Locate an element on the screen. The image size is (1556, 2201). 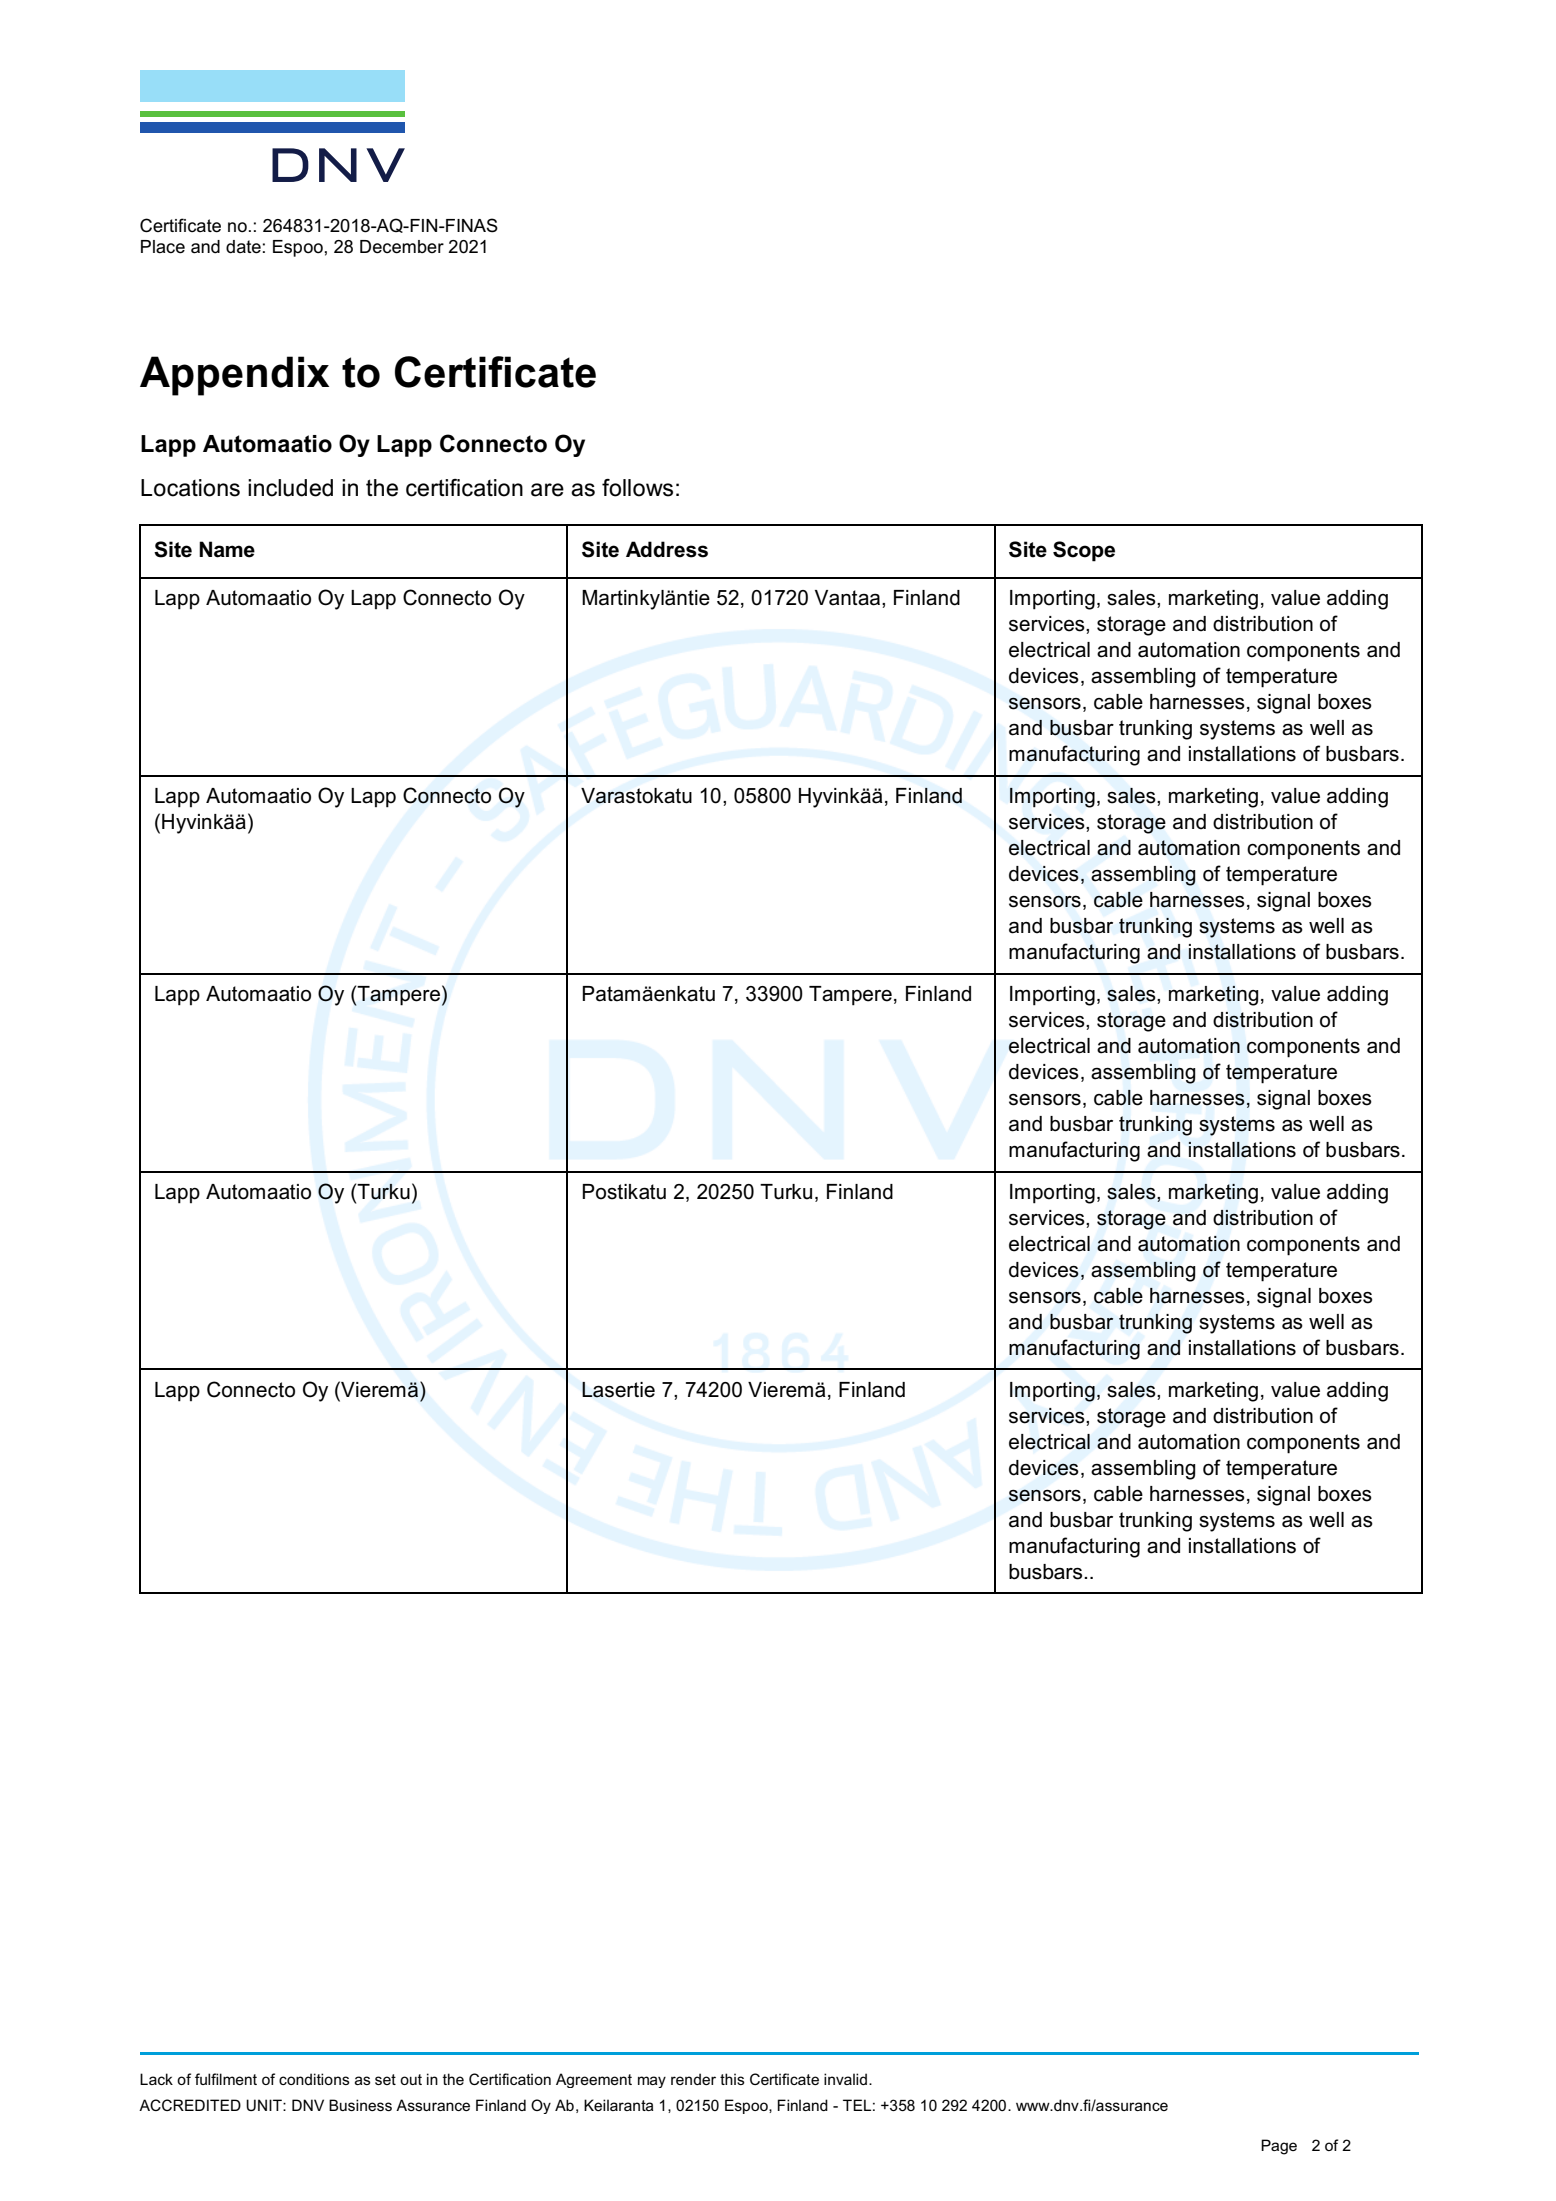
follows is located at coordinates (637, 488).
